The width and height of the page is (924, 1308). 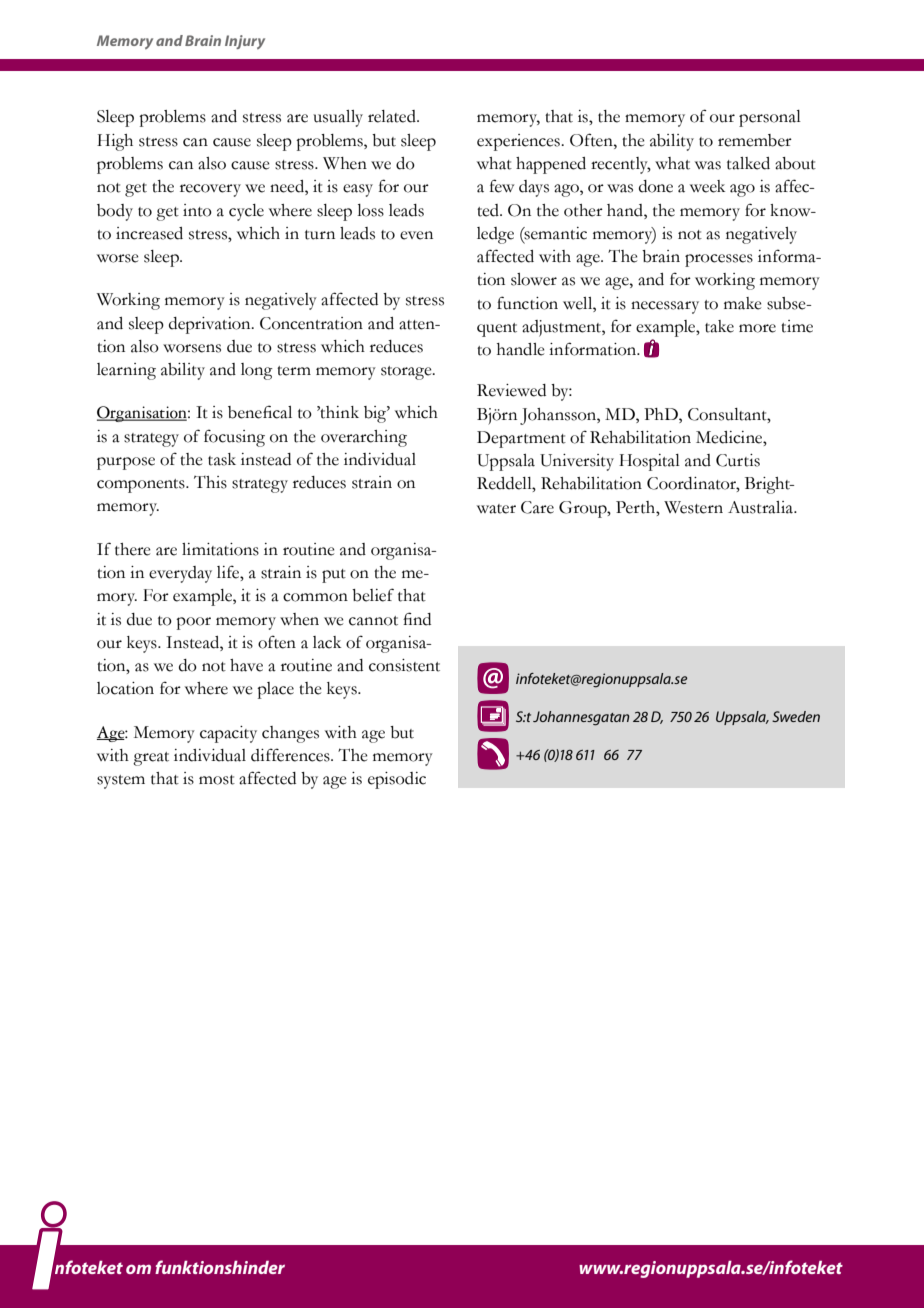 What do you see at coordinates (393, 116) in the page?
I see `related` at bounding box center [393, 116].
